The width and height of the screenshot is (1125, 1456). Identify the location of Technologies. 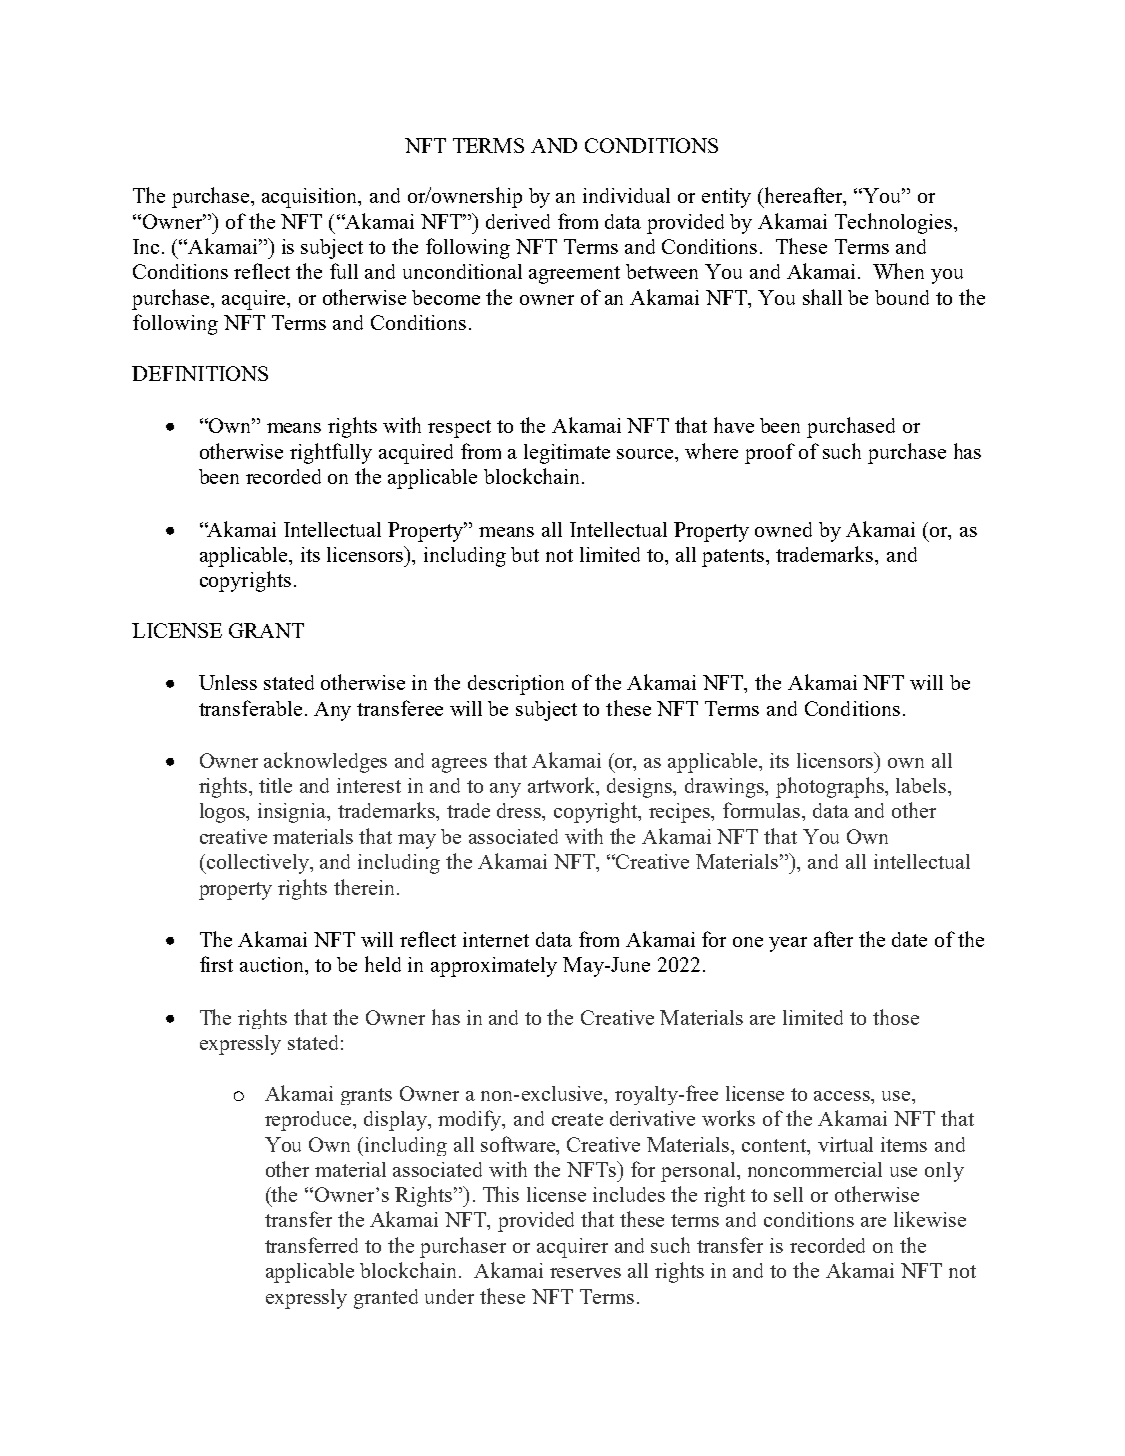
(895, 223).
